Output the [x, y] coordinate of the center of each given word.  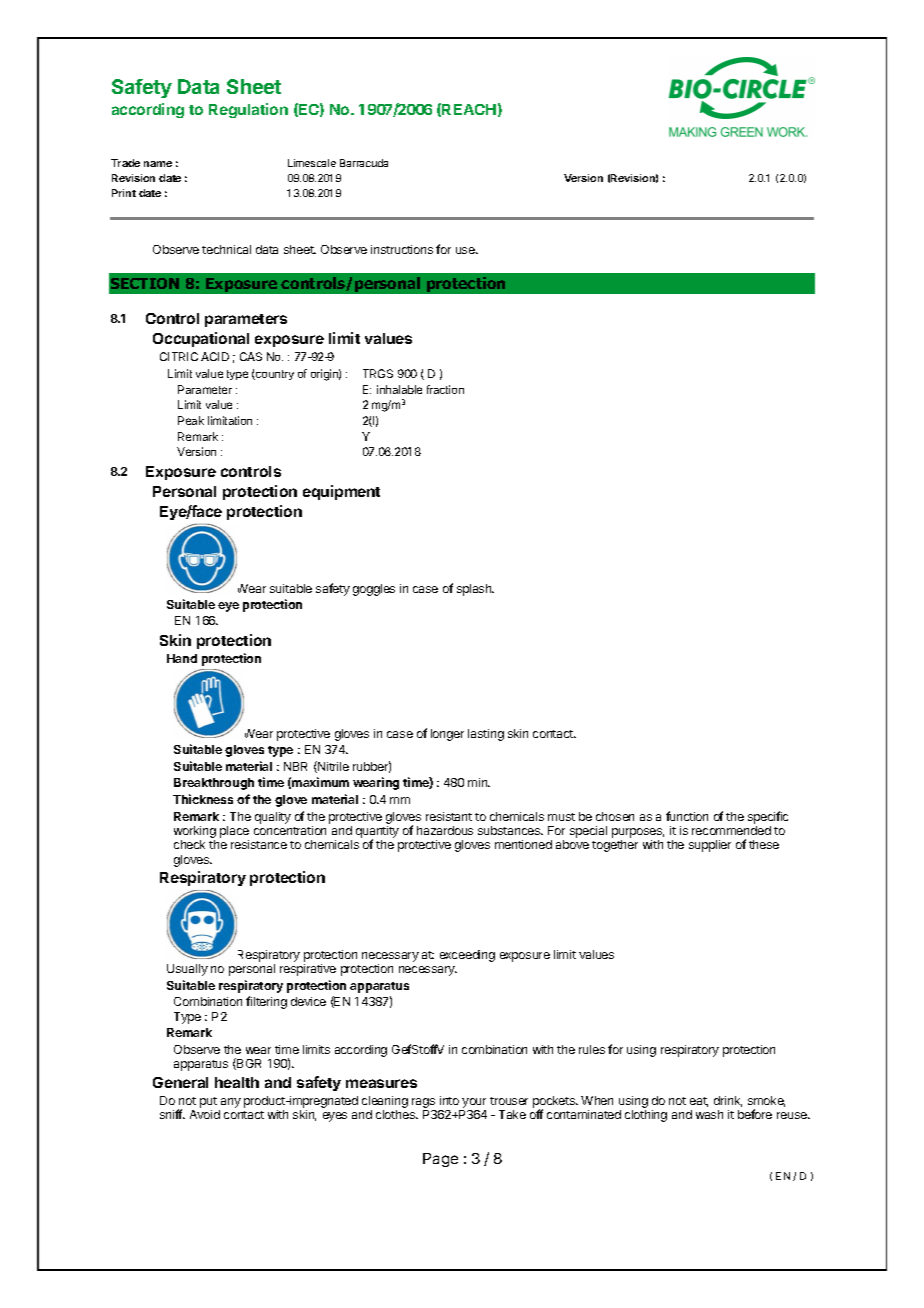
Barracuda [364, 163]
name [158, 164]
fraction [445, 389]
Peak [191, 420]
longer [447, 735]
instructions [402, 249]
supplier [710, 846]
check [189, 844]
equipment [341, 492]
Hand [182, 658]
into [449, 1100]
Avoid [205, 1114]
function [687, 816]
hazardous [445, 830]
